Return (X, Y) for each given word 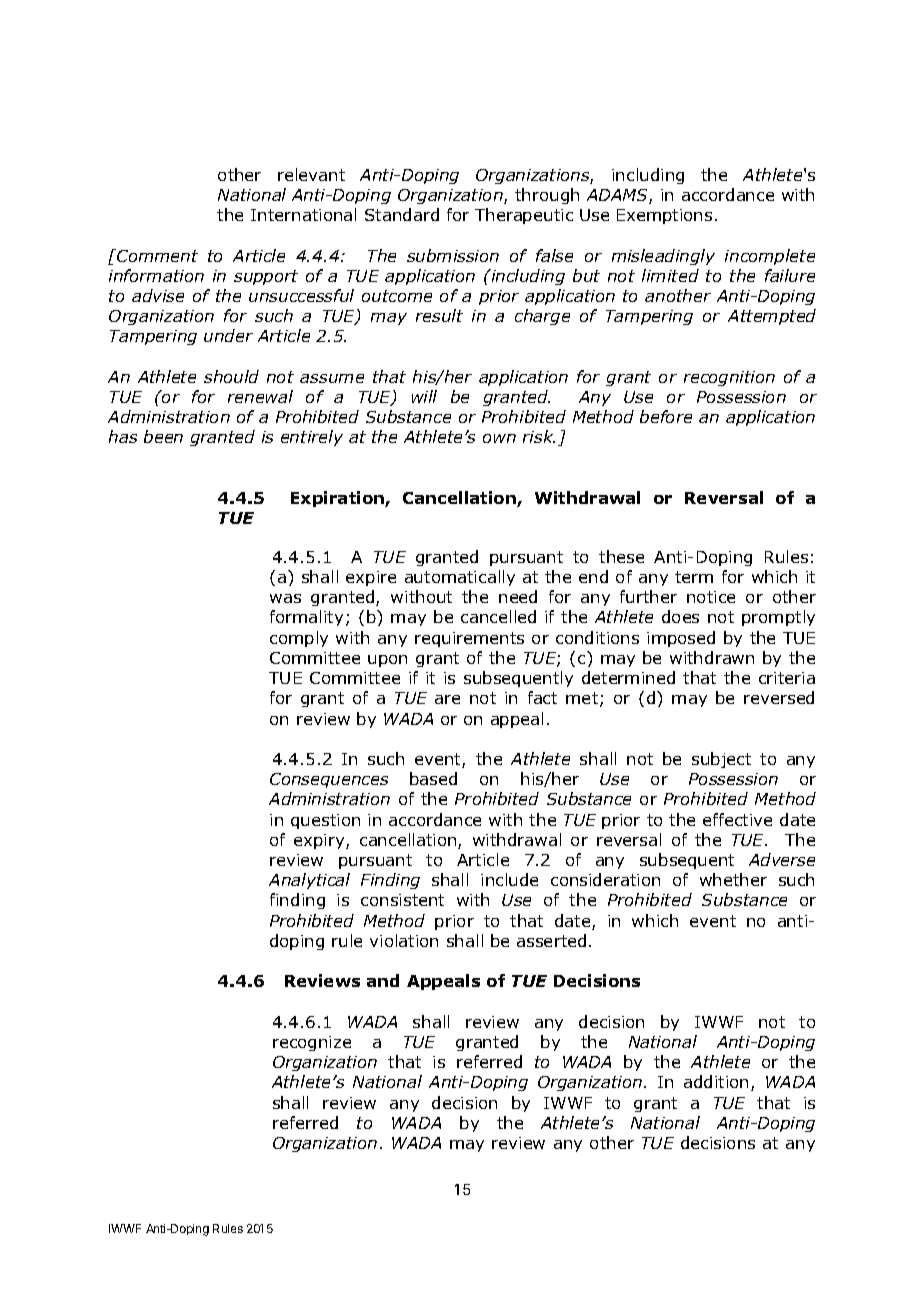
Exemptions (664, 216)
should (231, 376)
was (285, 598)
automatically (460, 578)
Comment (156, 255)
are (447, 699)
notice (711, 597)
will (424, 396)
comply (299, 639)
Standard (402, 214)
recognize (312, 1043)
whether (733, 879)
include (509, 879)
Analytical (309, 881)
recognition (729, 378)
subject (721, 760)
